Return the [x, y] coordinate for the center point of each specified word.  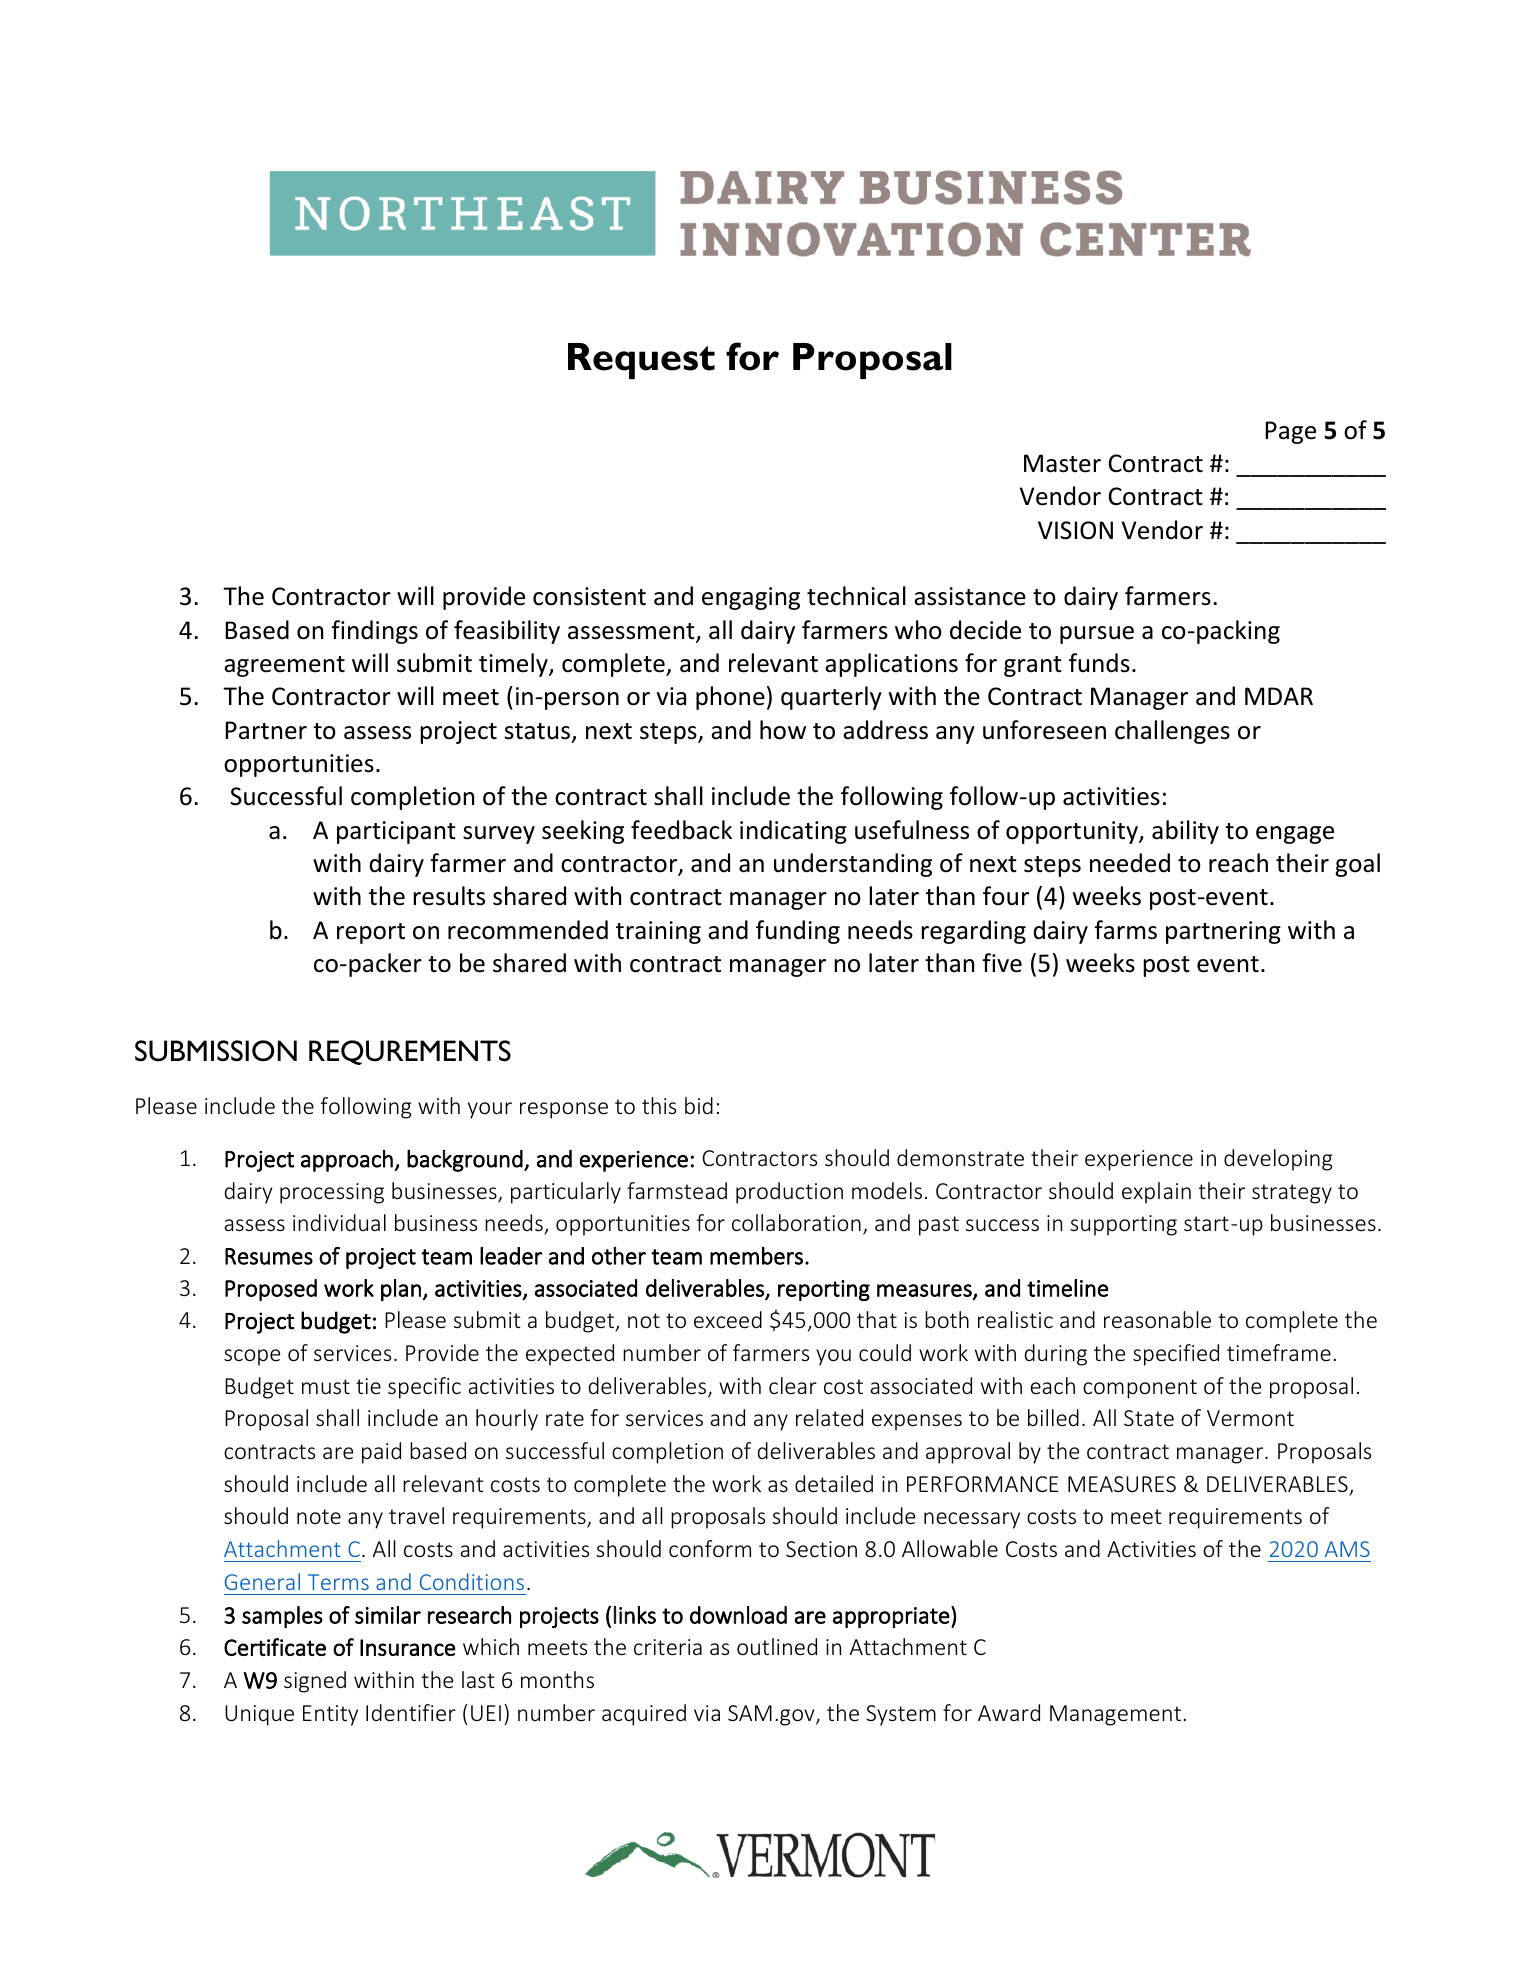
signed [315, 1682]
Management [1115, 1715]
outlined [777, 1646]
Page [1290, 432]
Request [641, 361]
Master [1062, 463]
